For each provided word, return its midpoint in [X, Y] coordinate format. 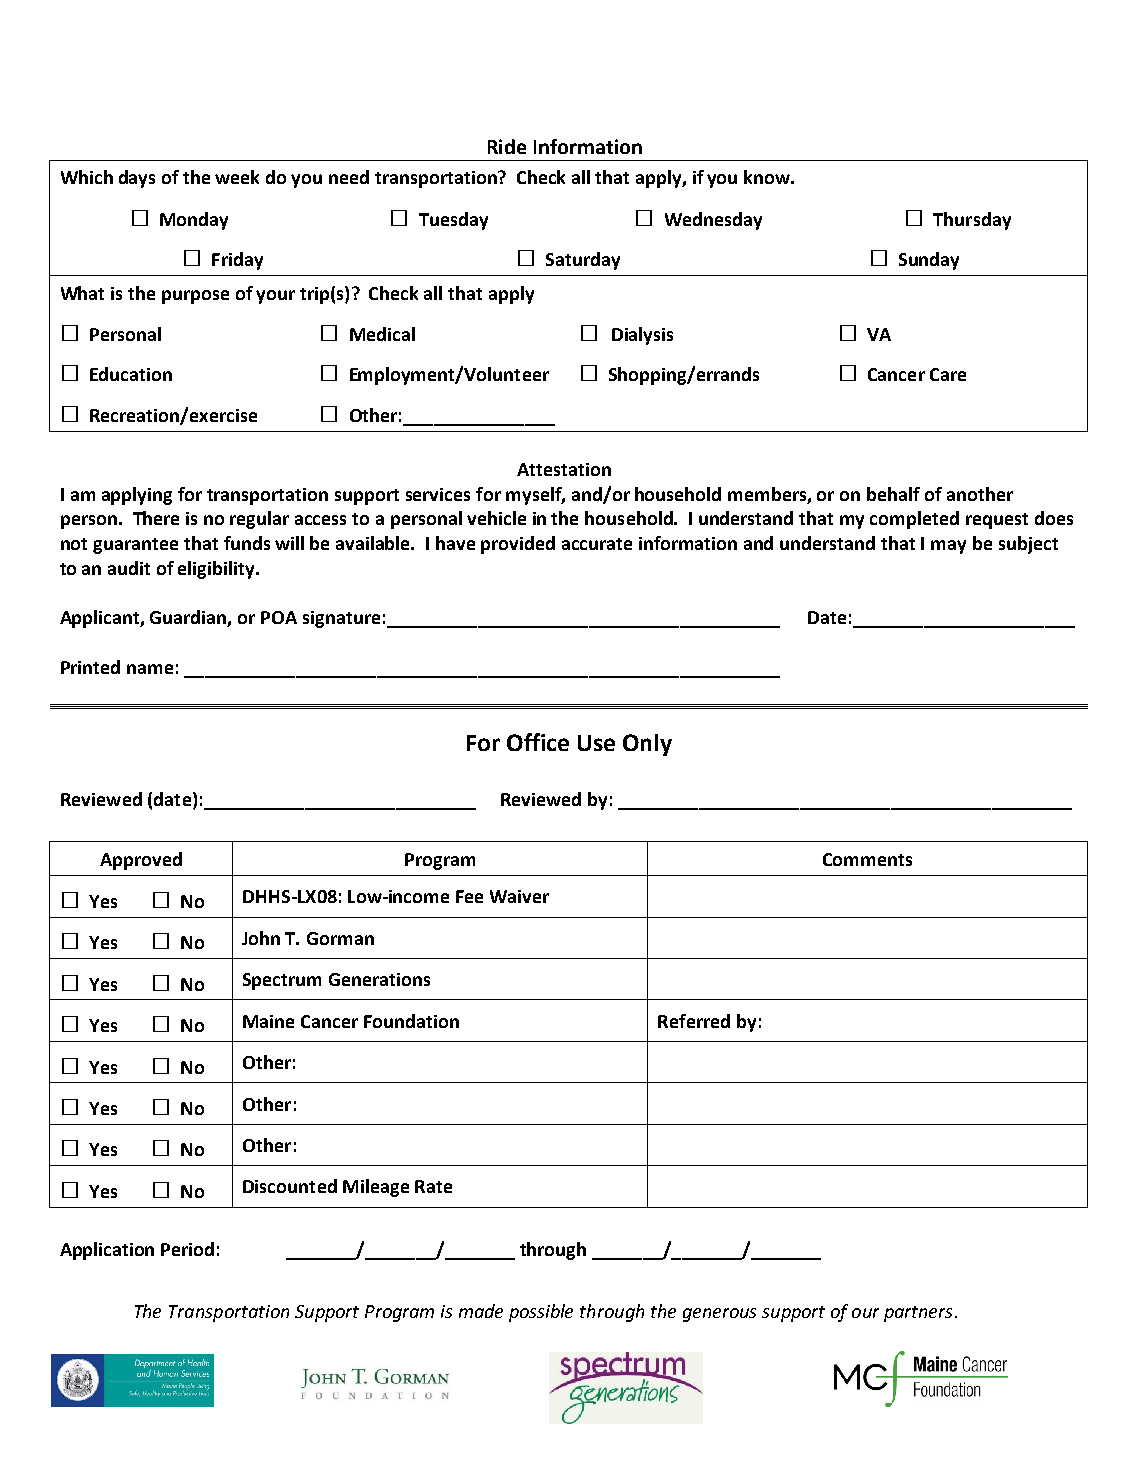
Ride [507, 146]
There [156, 518]
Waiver [519, 896]
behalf [893, 494]
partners [918, 1314]
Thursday [972, 221]
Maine [268, 1021]
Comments [867, 859]
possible [541, 1313]
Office [538, 742]
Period [187, 1249]
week [237, 177]
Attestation [564, 469]
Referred [694, 1021]
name [150, 669]
